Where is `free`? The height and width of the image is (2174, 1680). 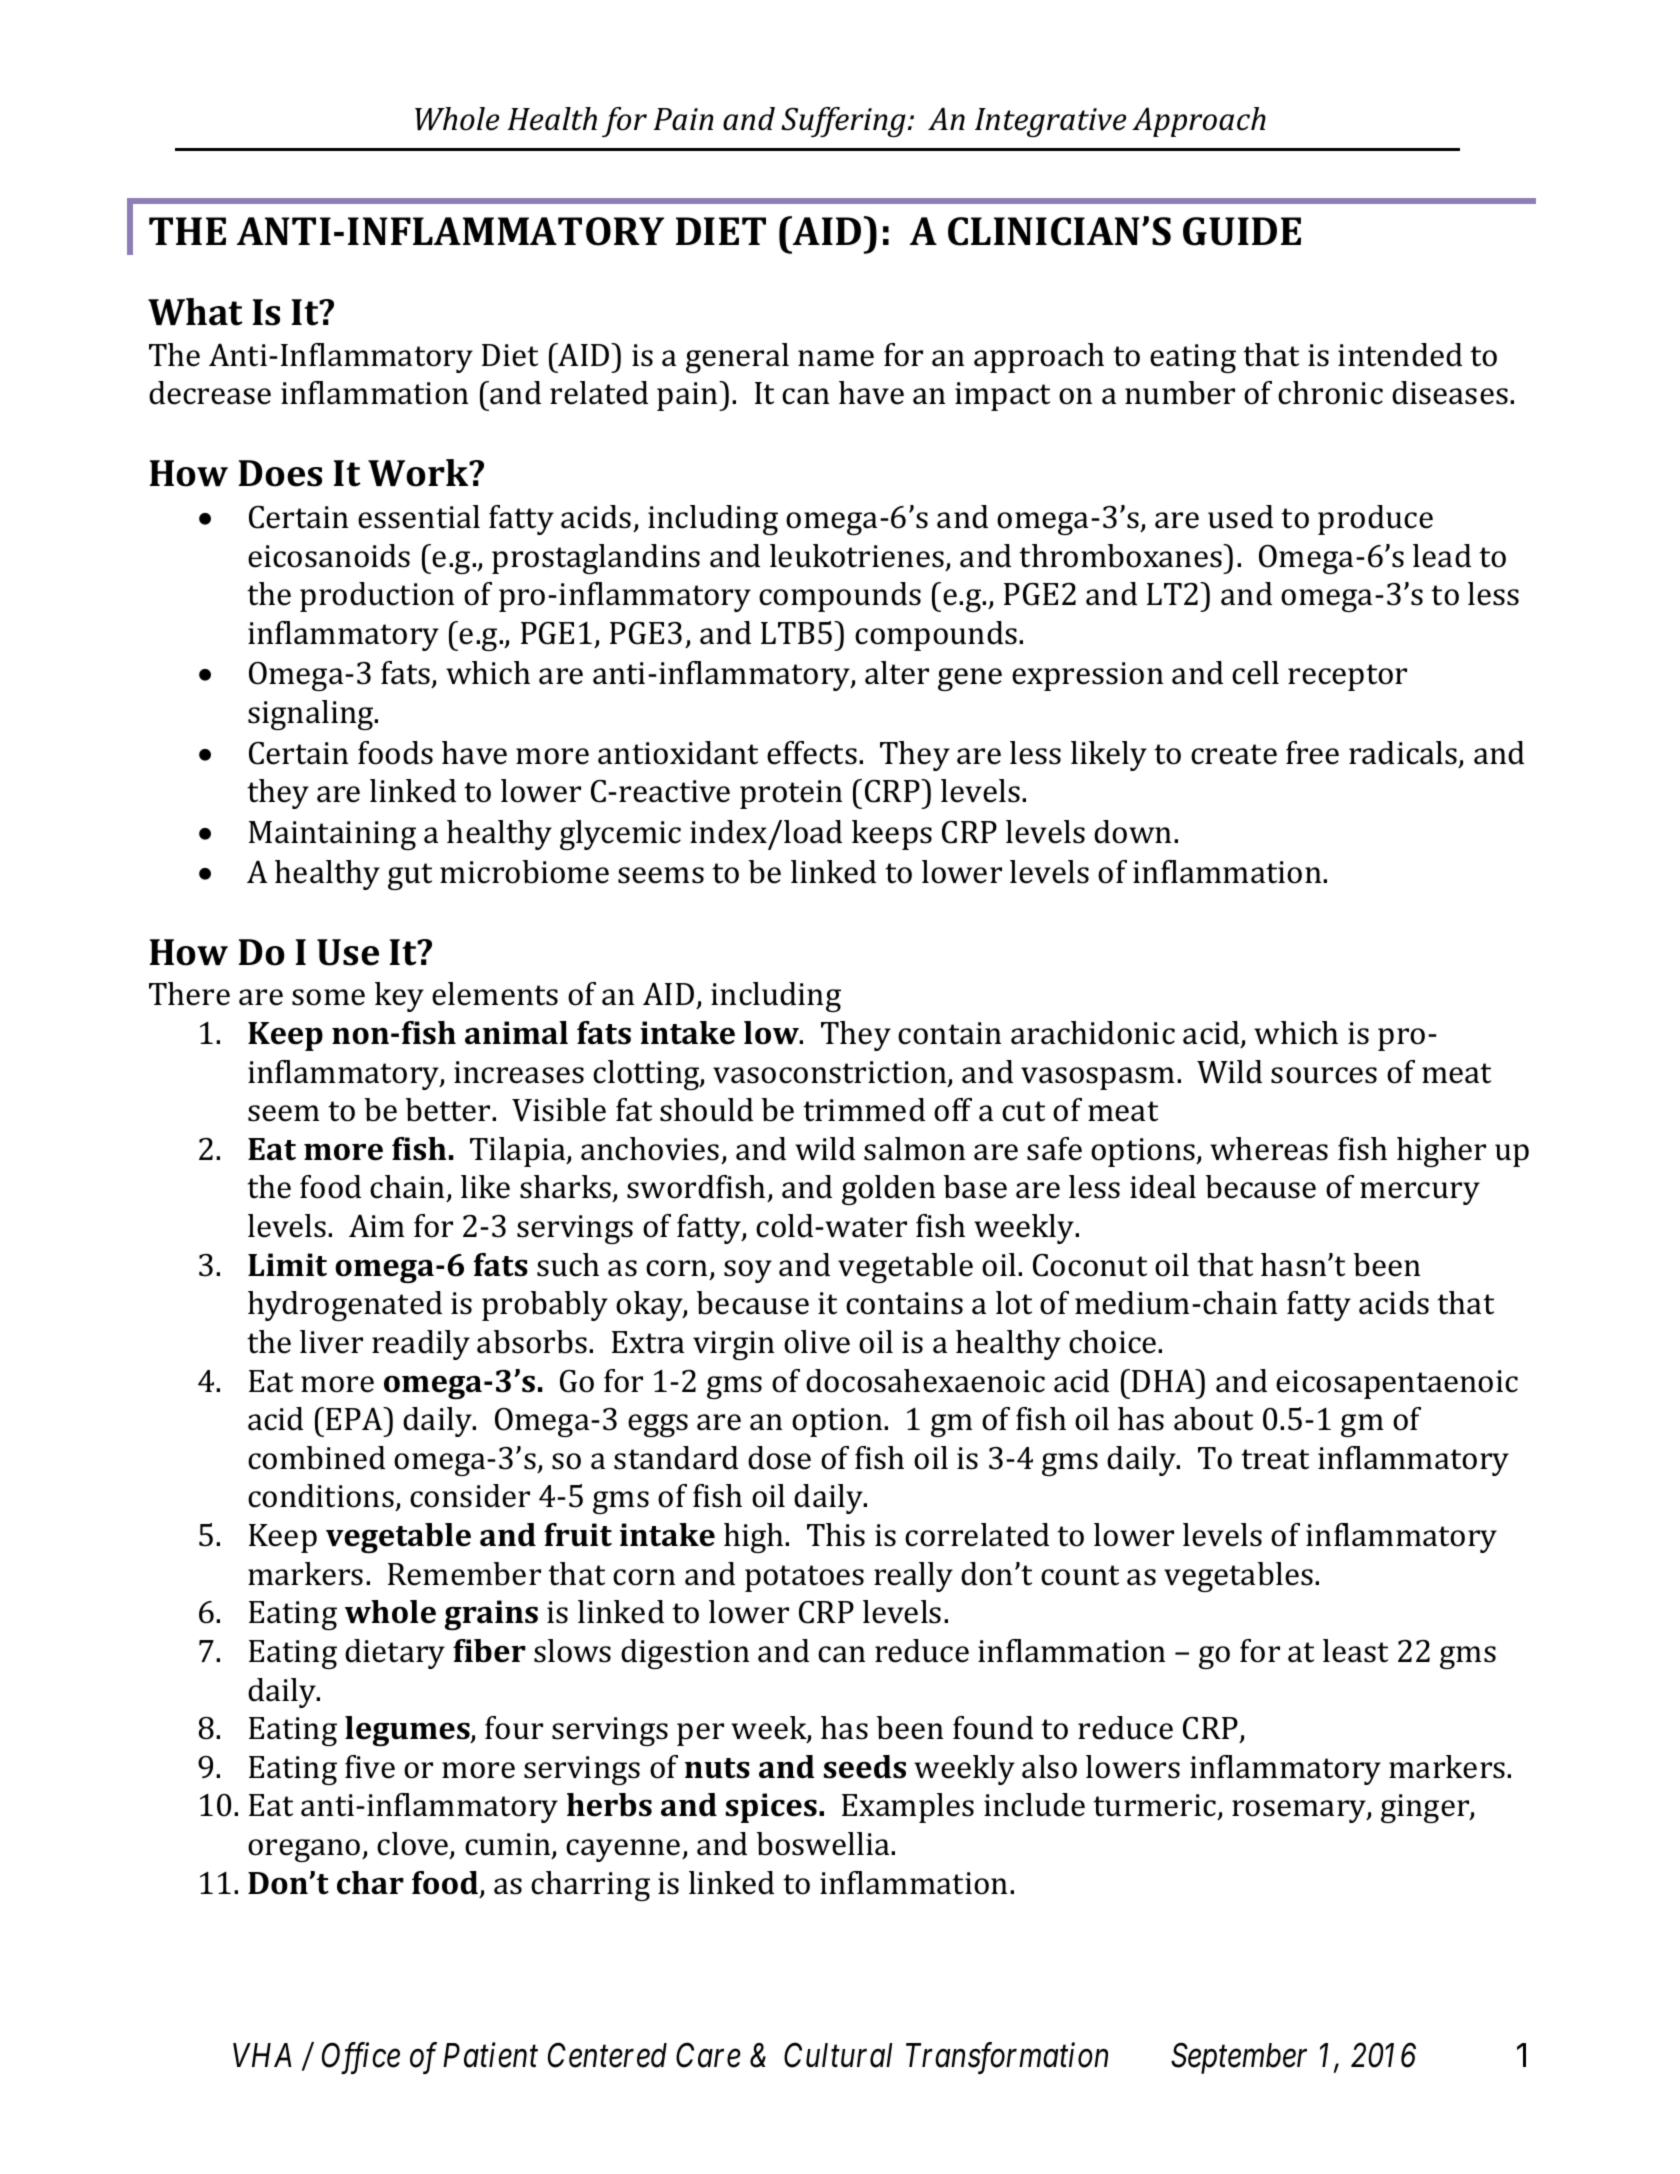 free is located at coordinates (1312, 753).
